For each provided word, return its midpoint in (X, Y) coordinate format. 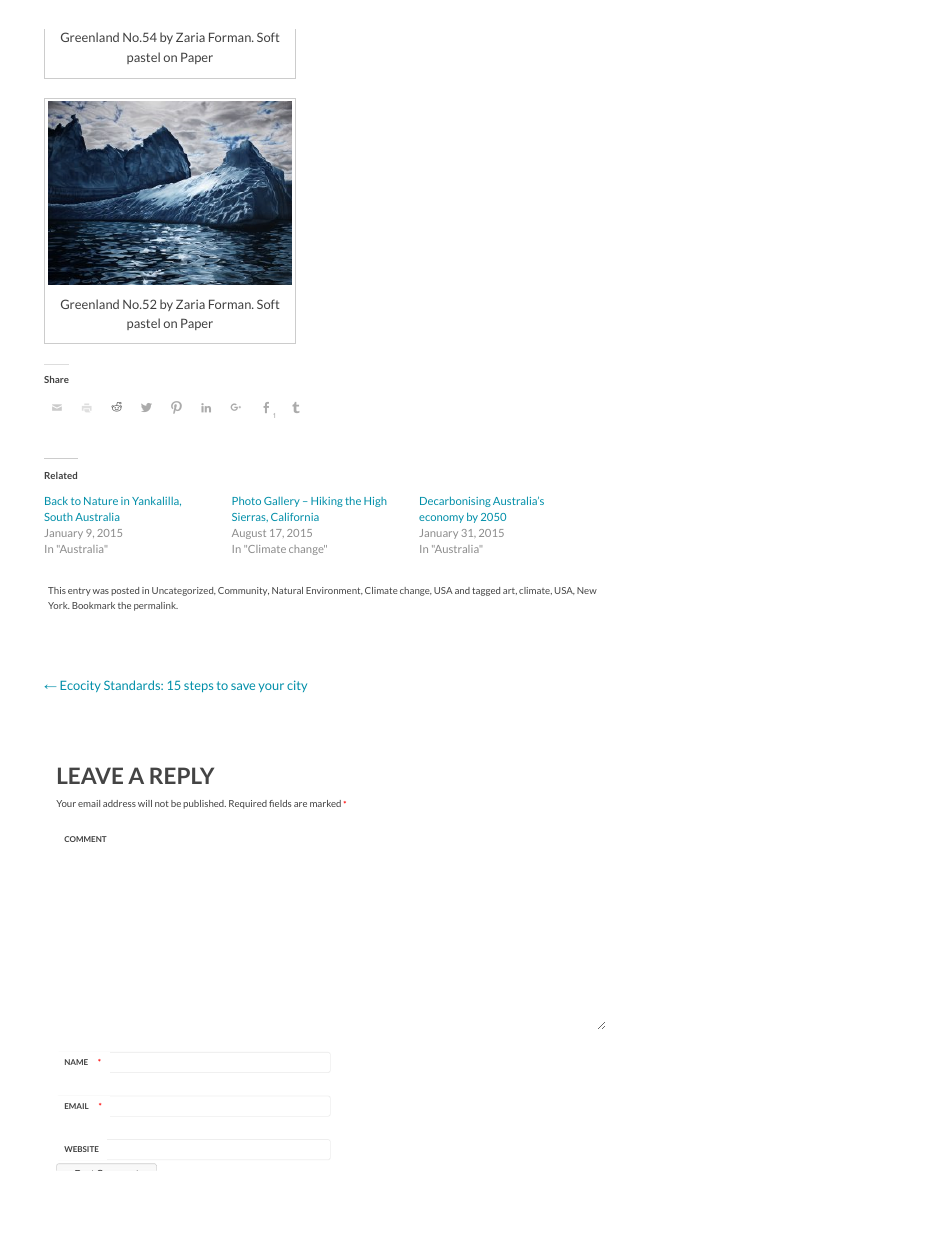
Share (56, 379)
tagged (486, 591)
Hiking (327, 502)
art (510, 591)
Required (248, 804)
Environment (334, 591)
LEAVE (90, 775)
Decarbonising (455, 502)
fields (280, 803)
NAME (76, 1062)
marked (325, 803)
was (100, 591)
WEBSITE (81, 1149)
